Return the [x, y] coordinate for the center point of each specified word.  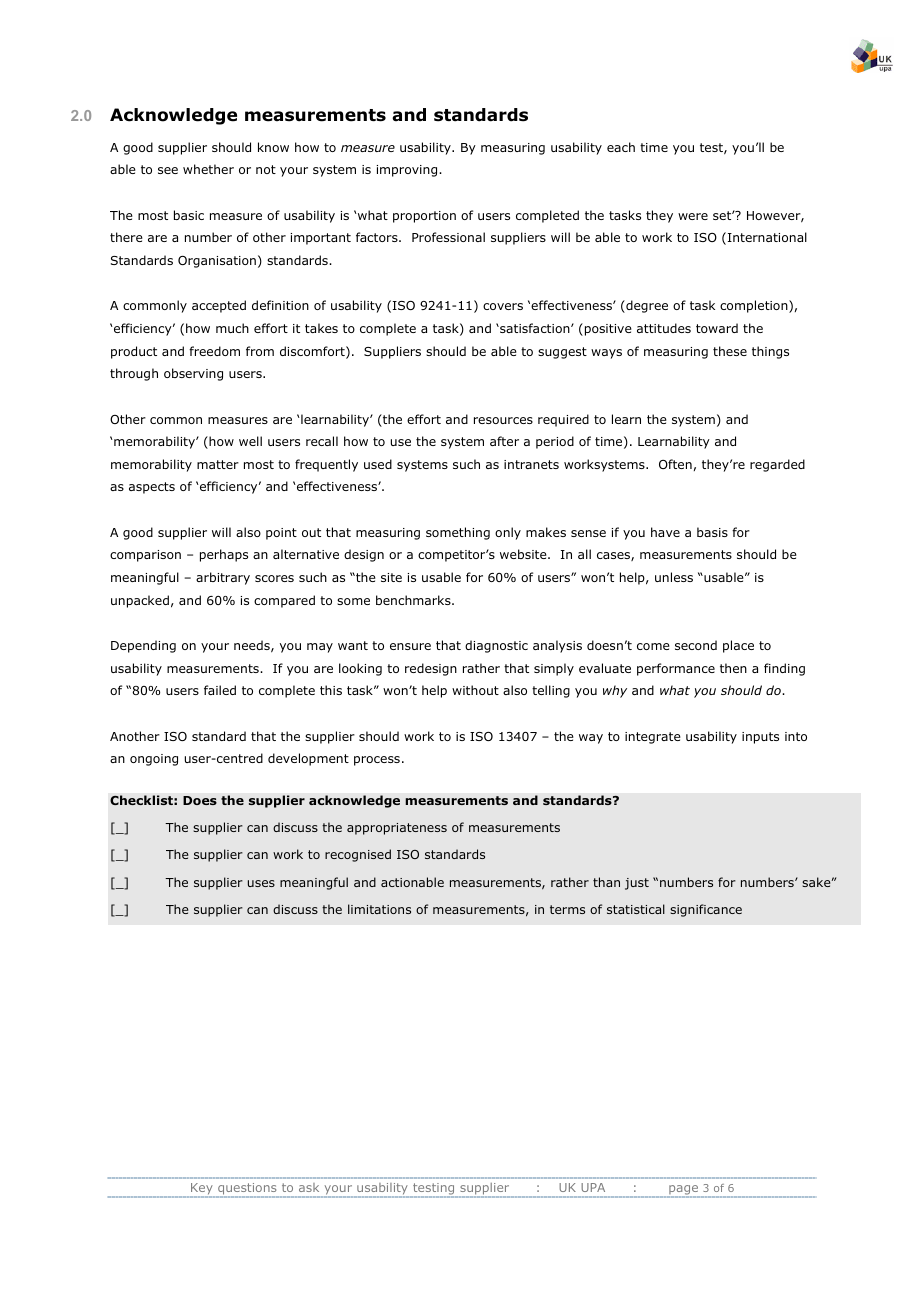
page [683, 1191]
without [475, 690]
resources [503, 420]
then [733, 668]
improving [408, 171]
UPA [593, 1187]
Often [675, 464]
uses [261, 883]
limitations [379, 909]
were [693, 216]
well [250, 441]
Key [202, 1190]
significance [706, 910]
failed [220, 690]
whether [208, 169]
